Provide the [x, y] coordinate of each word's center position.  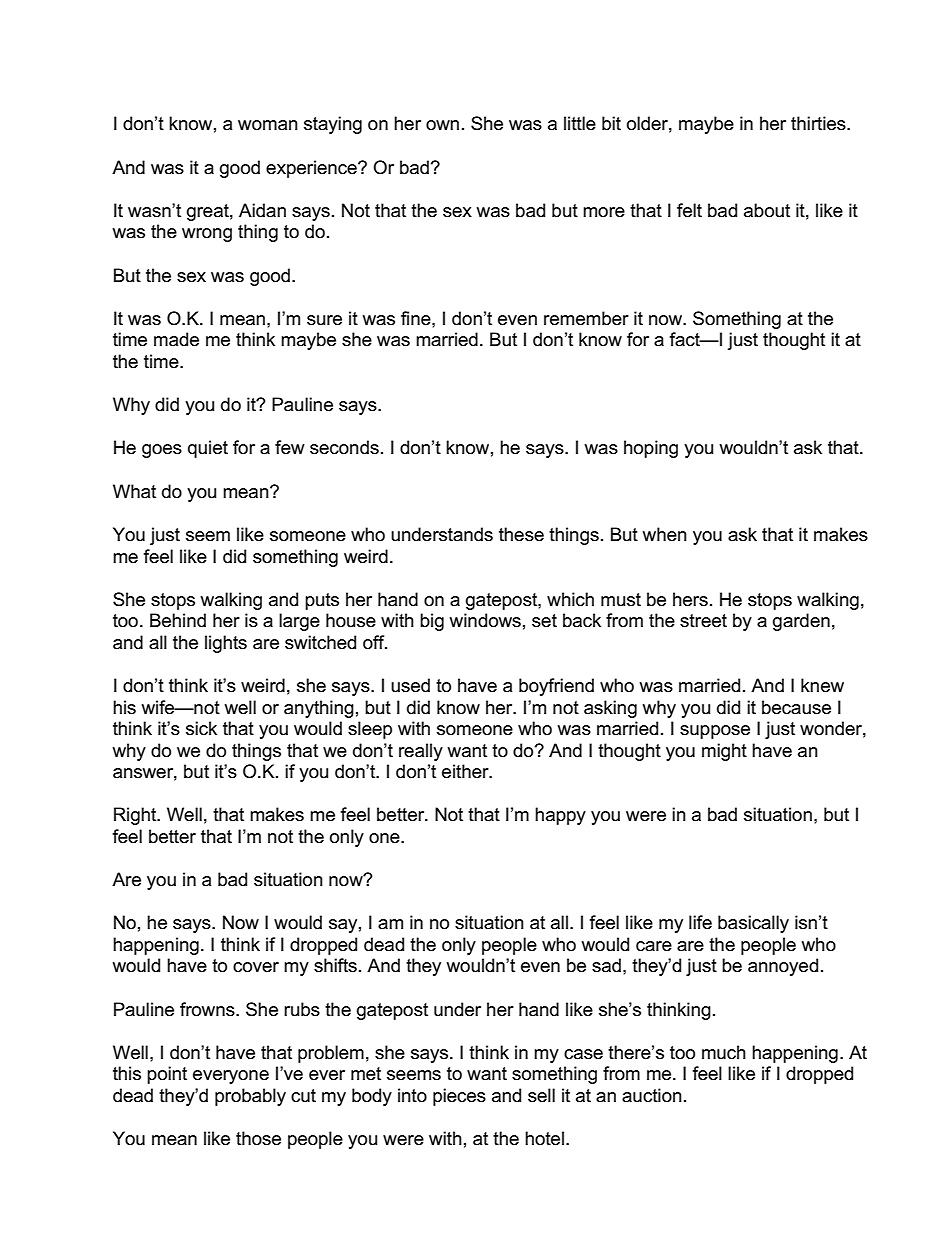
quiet [208, 449]
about [767, 210]
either [466, 771]
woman [268, 125]
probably [250, 1097]
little [580, 123]
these [521, 534]
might [724, 752]
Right [136, 816]
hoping [651, 449]
